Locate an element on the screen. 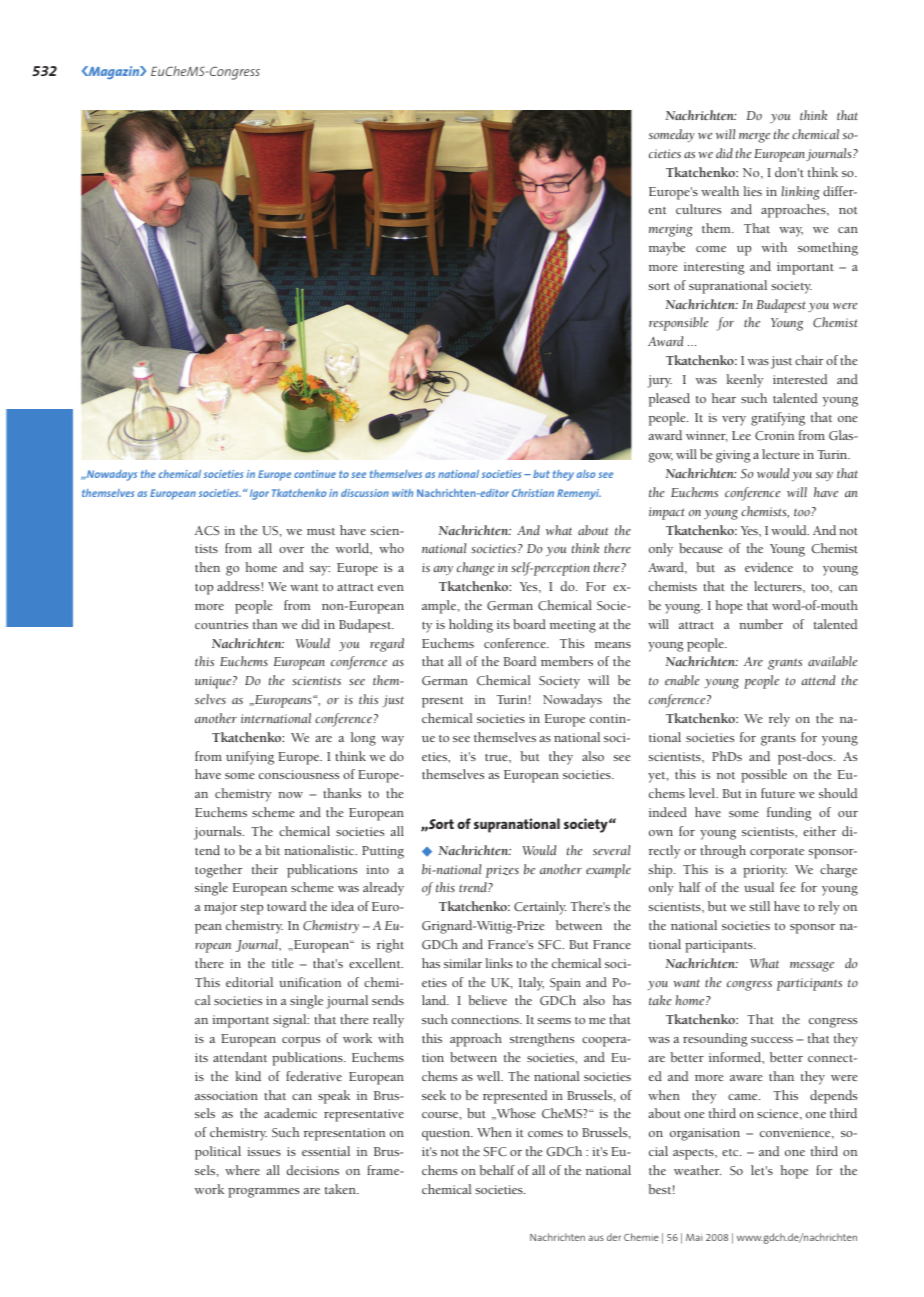 This screenshot has width=924, height=1297. Igor is located at coordinates (259, 494).
